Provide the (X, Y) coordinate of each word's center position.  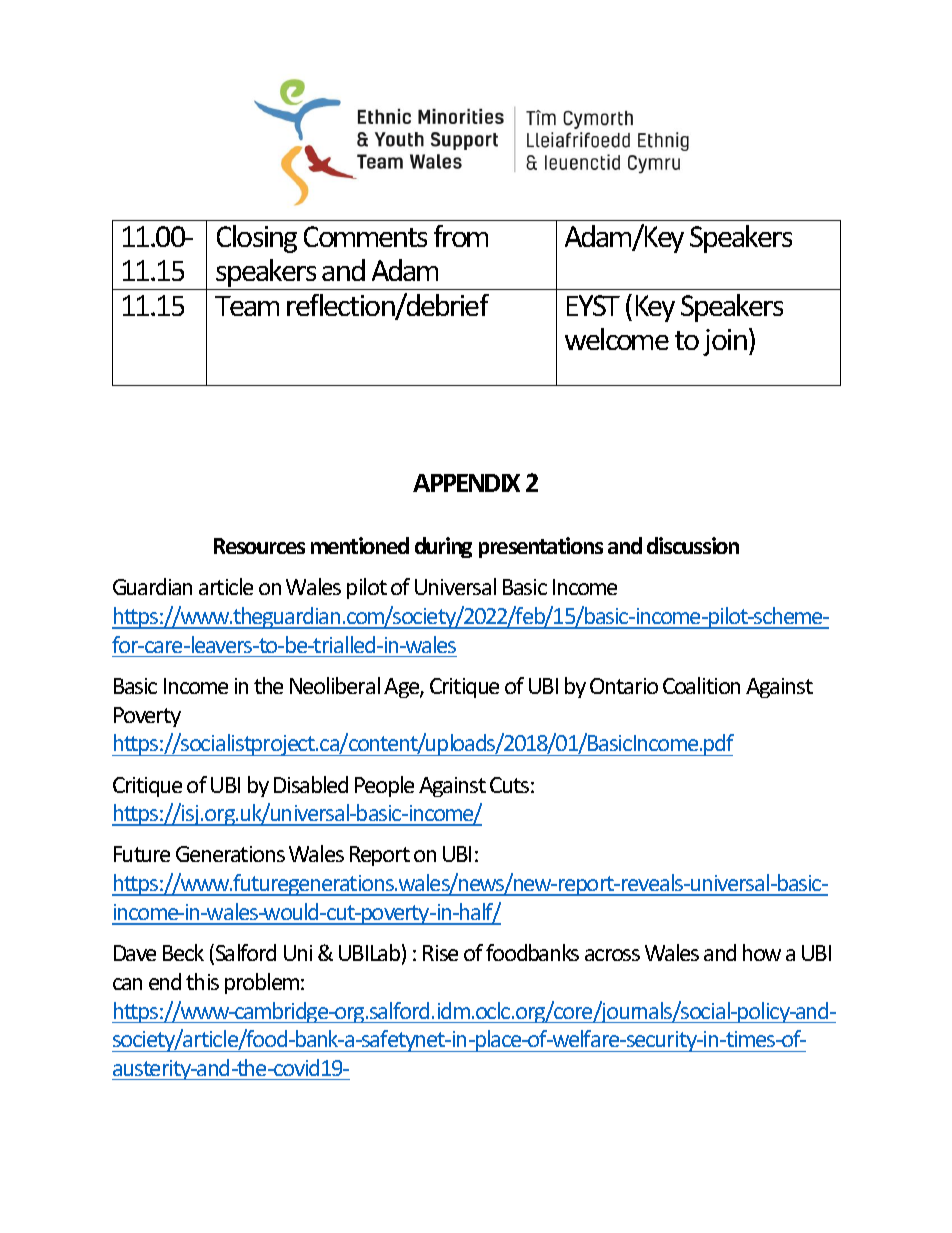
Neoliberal (335, 685)
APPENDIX (466, 483)
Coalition (701, 685)
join (726, 342)
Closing (257, 239)
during (443, 547)
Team (247, 306)
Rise (440, 953)
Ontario (624, 686)
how (762, 952)
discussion (693, 545)
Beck (183, 952)
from (461, 236)
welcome (617, 339)
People (384, 786)
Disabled (311, 784)
